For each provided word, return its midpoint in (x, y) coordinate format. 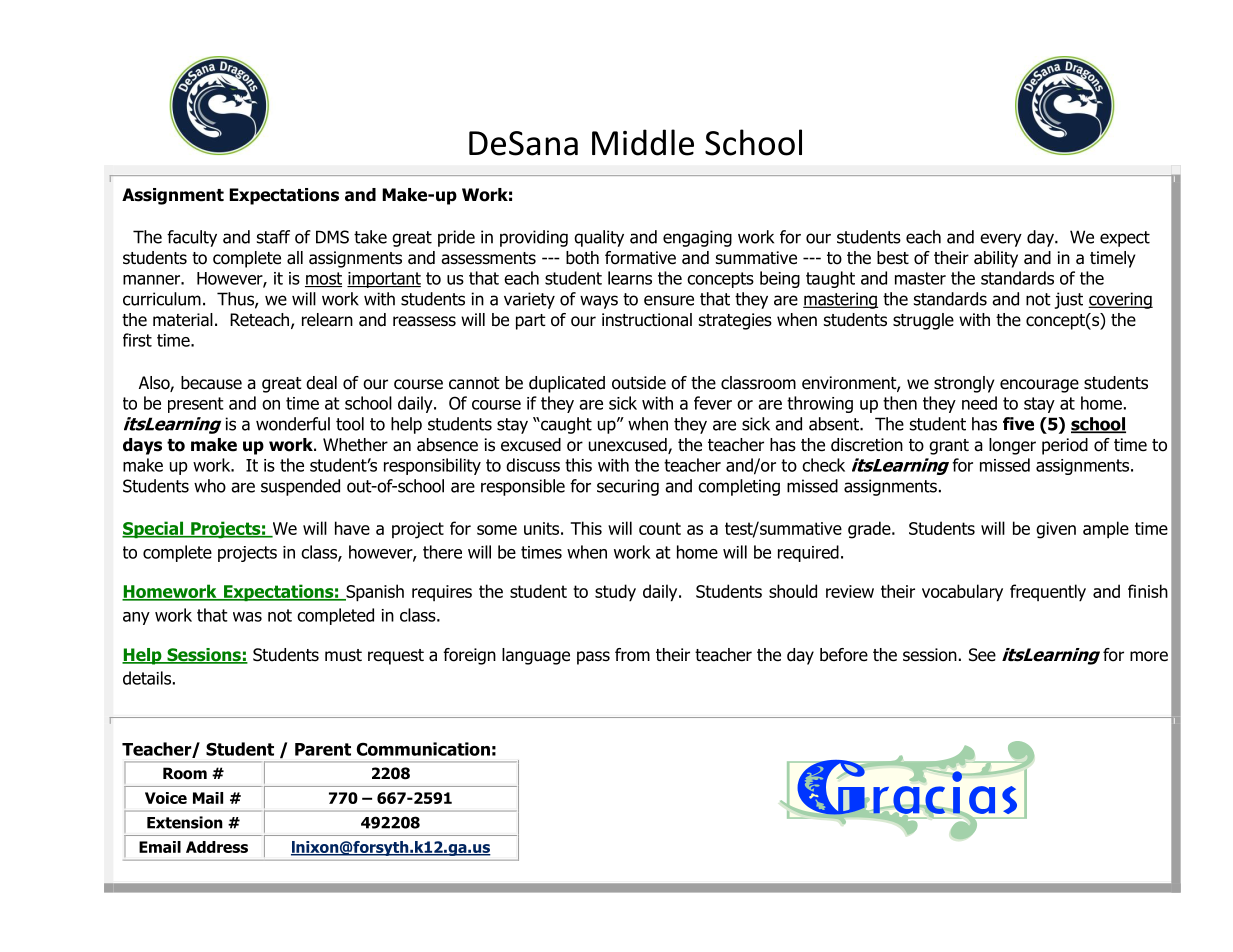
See (982, 655)
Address (217, 847)
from (632, 655)
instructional (647, 320)
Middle (643, 142)
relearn (327, 320)
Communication (423, 749)
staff (273, 237)
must (343, 655)
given (1056, 530)
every (1001, 240)
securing (628, 487)
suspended (300, 487)
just (1069, 300)
